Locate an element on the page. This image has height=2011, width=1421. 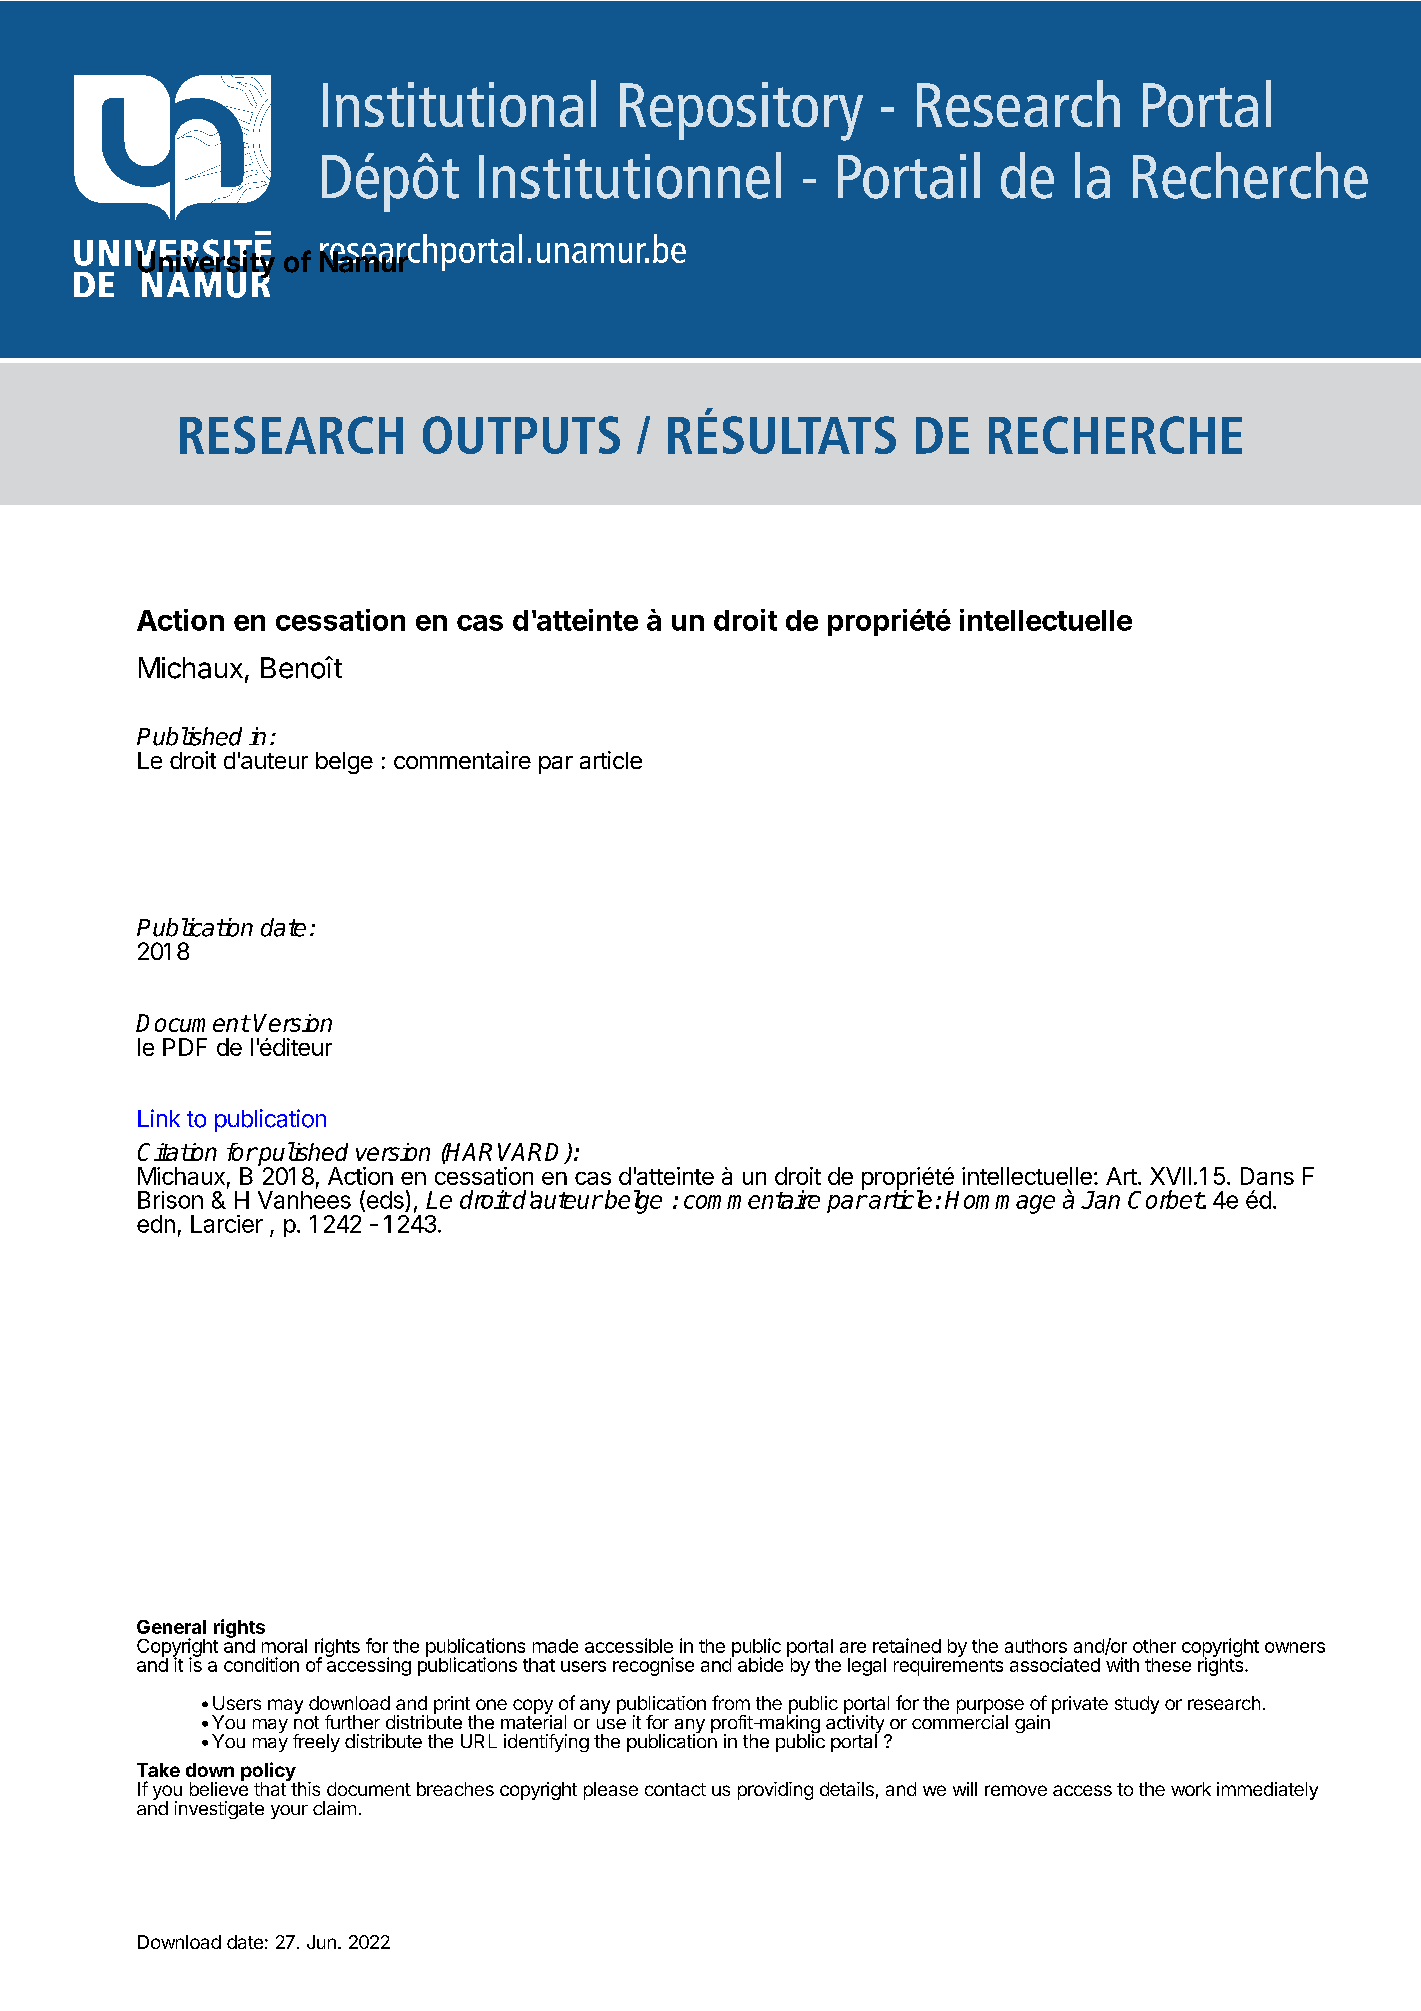
eds is located at coordinates (384, 1200).
